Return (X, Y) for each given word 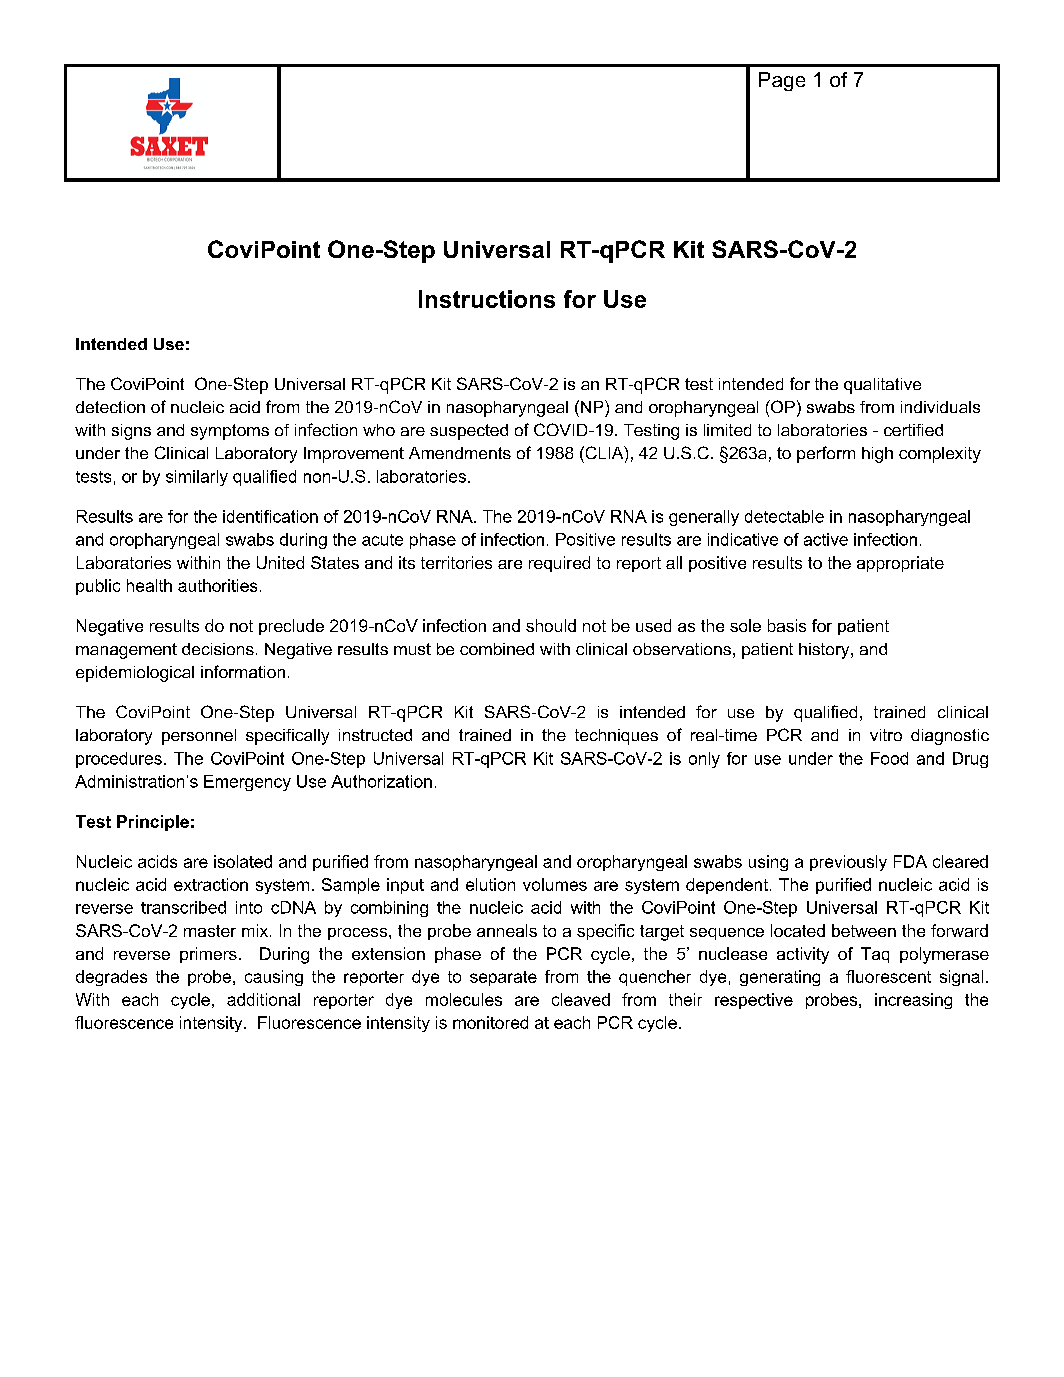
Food (889, 758)
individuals (940, 407)
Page (782, 81)
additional (263, 999)
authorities (217, 585)
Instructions (487, 299)
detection (110, 407)
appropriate (900, 564)
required (559, 564)
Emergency (247, 783)
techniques (616, 737)
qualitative (882, 386)
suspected (469, 432)
